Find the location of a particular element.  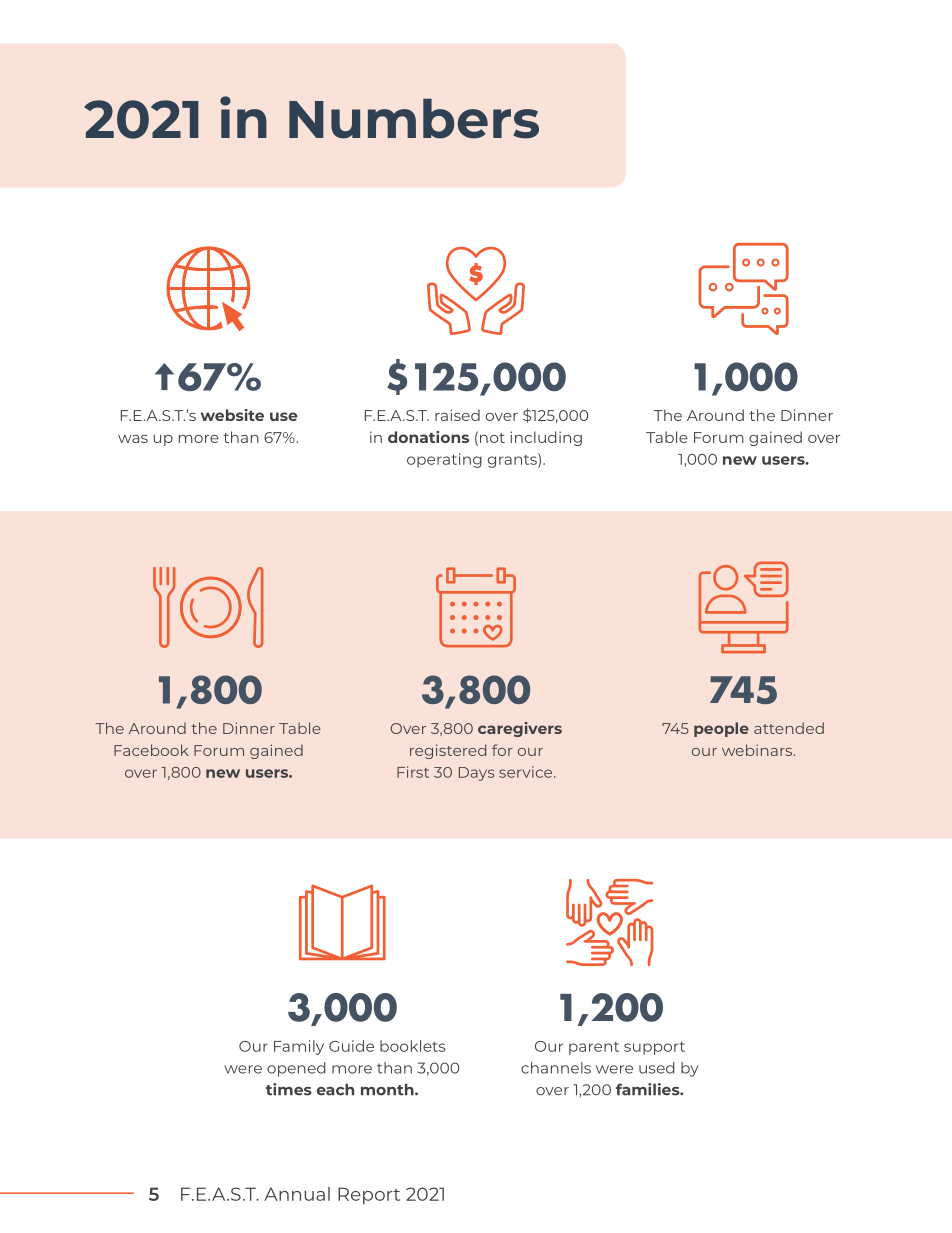

not is located at coordinates (492, 438).
